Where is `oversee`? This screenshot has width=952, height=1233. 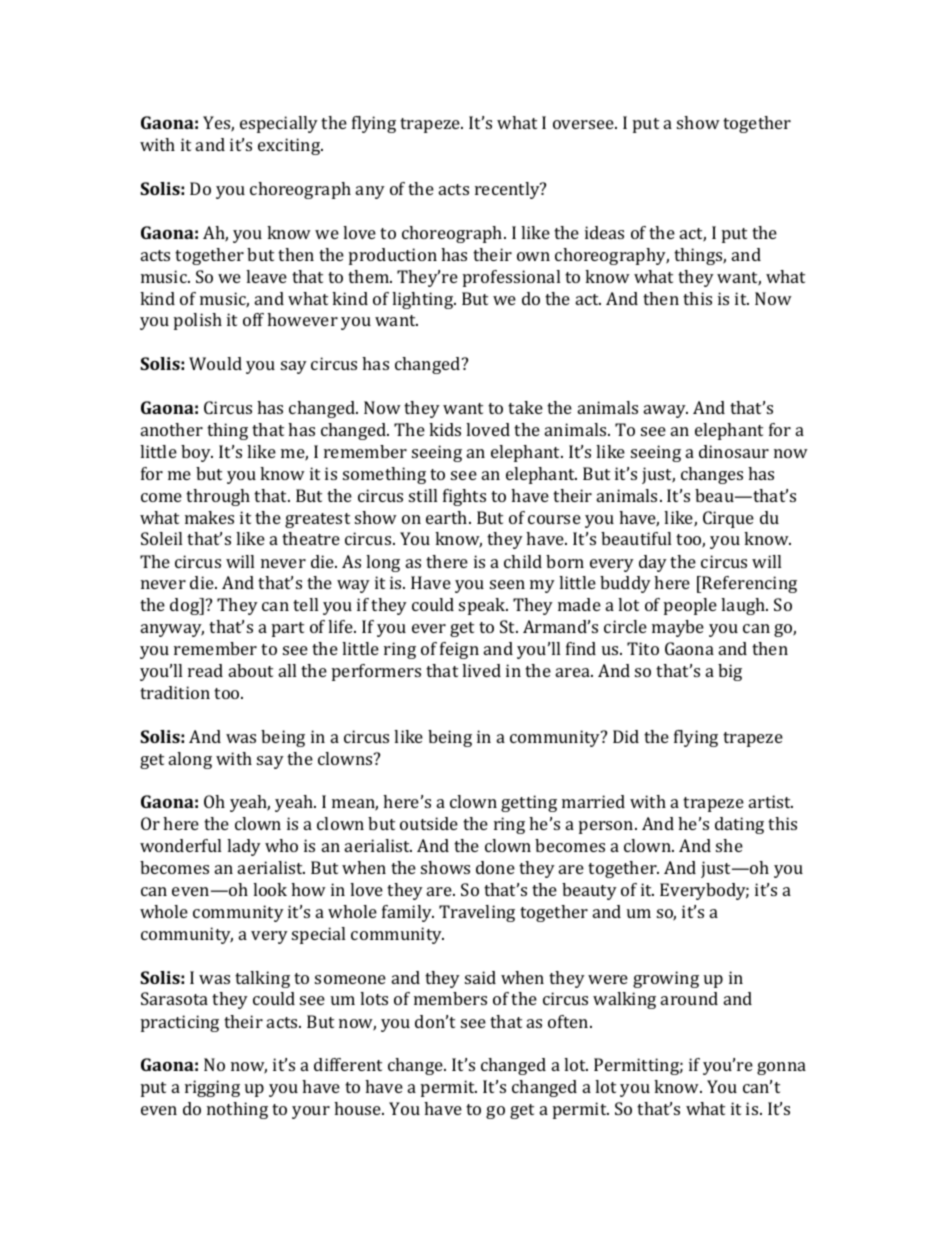
oversee is located at coordinates (584, 124).
